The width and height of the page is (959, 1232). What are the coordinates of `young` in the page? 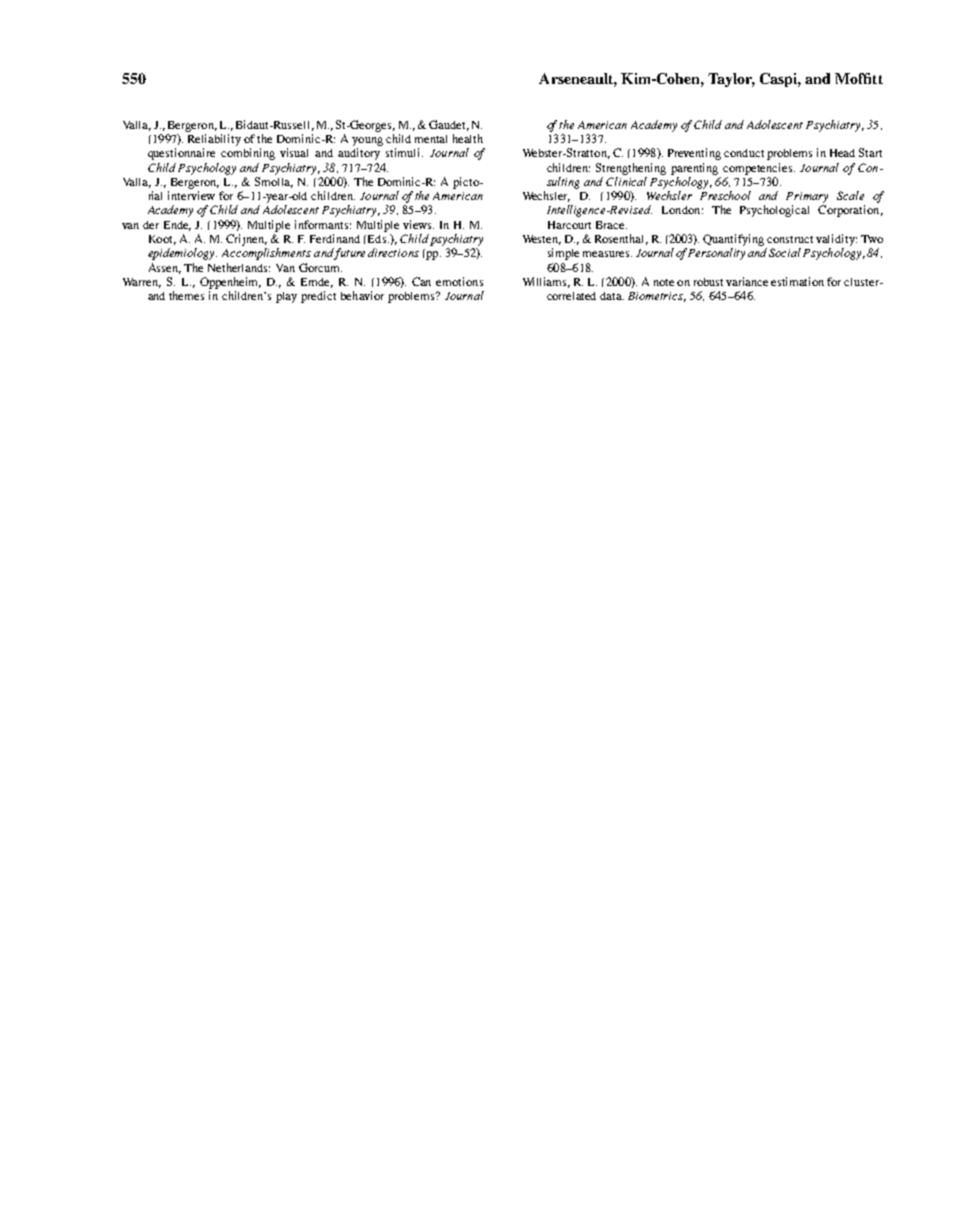 It's located at (367, 141).
